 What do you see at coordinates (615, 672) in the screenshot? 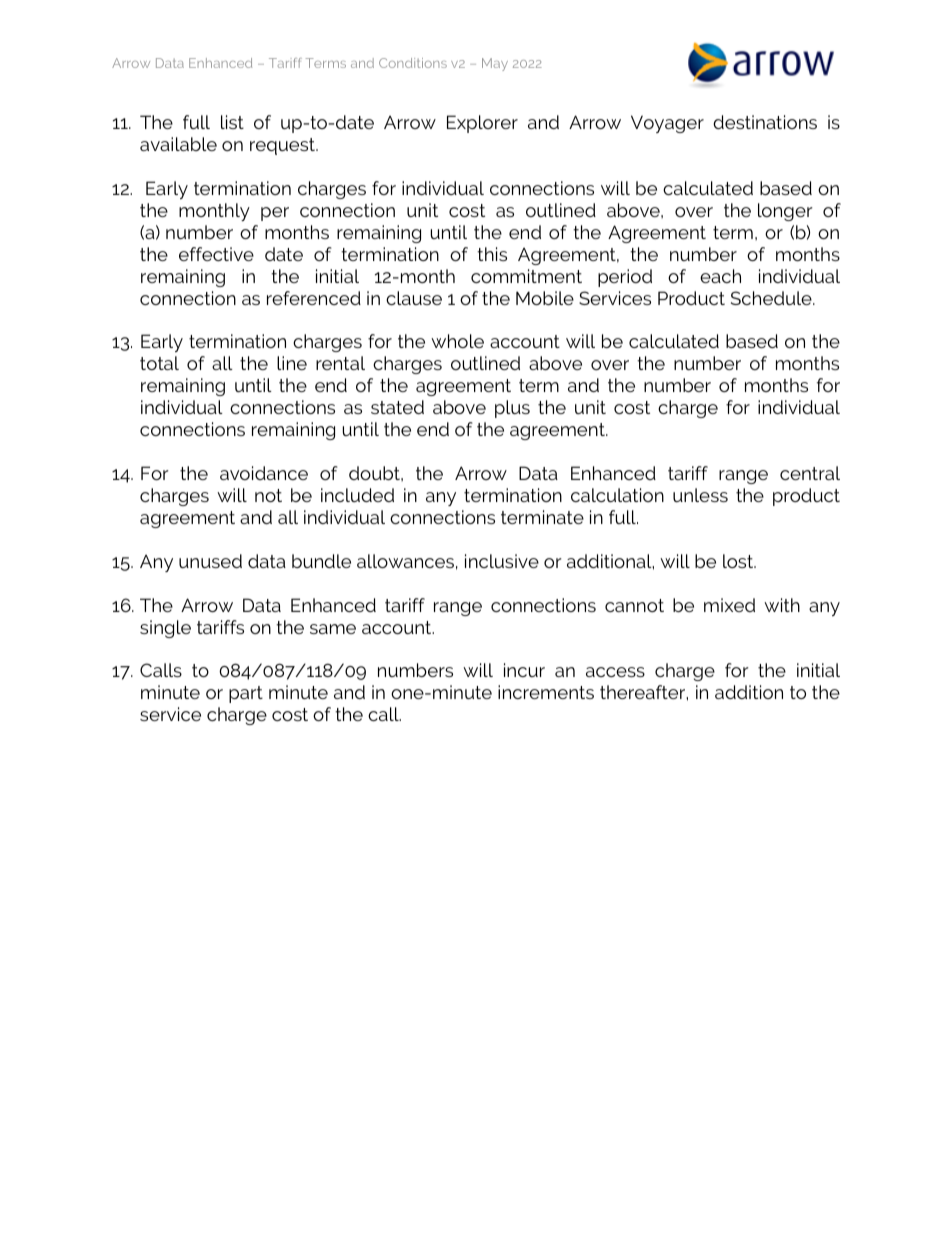
I see `access` at bounding box center [615, 672].
